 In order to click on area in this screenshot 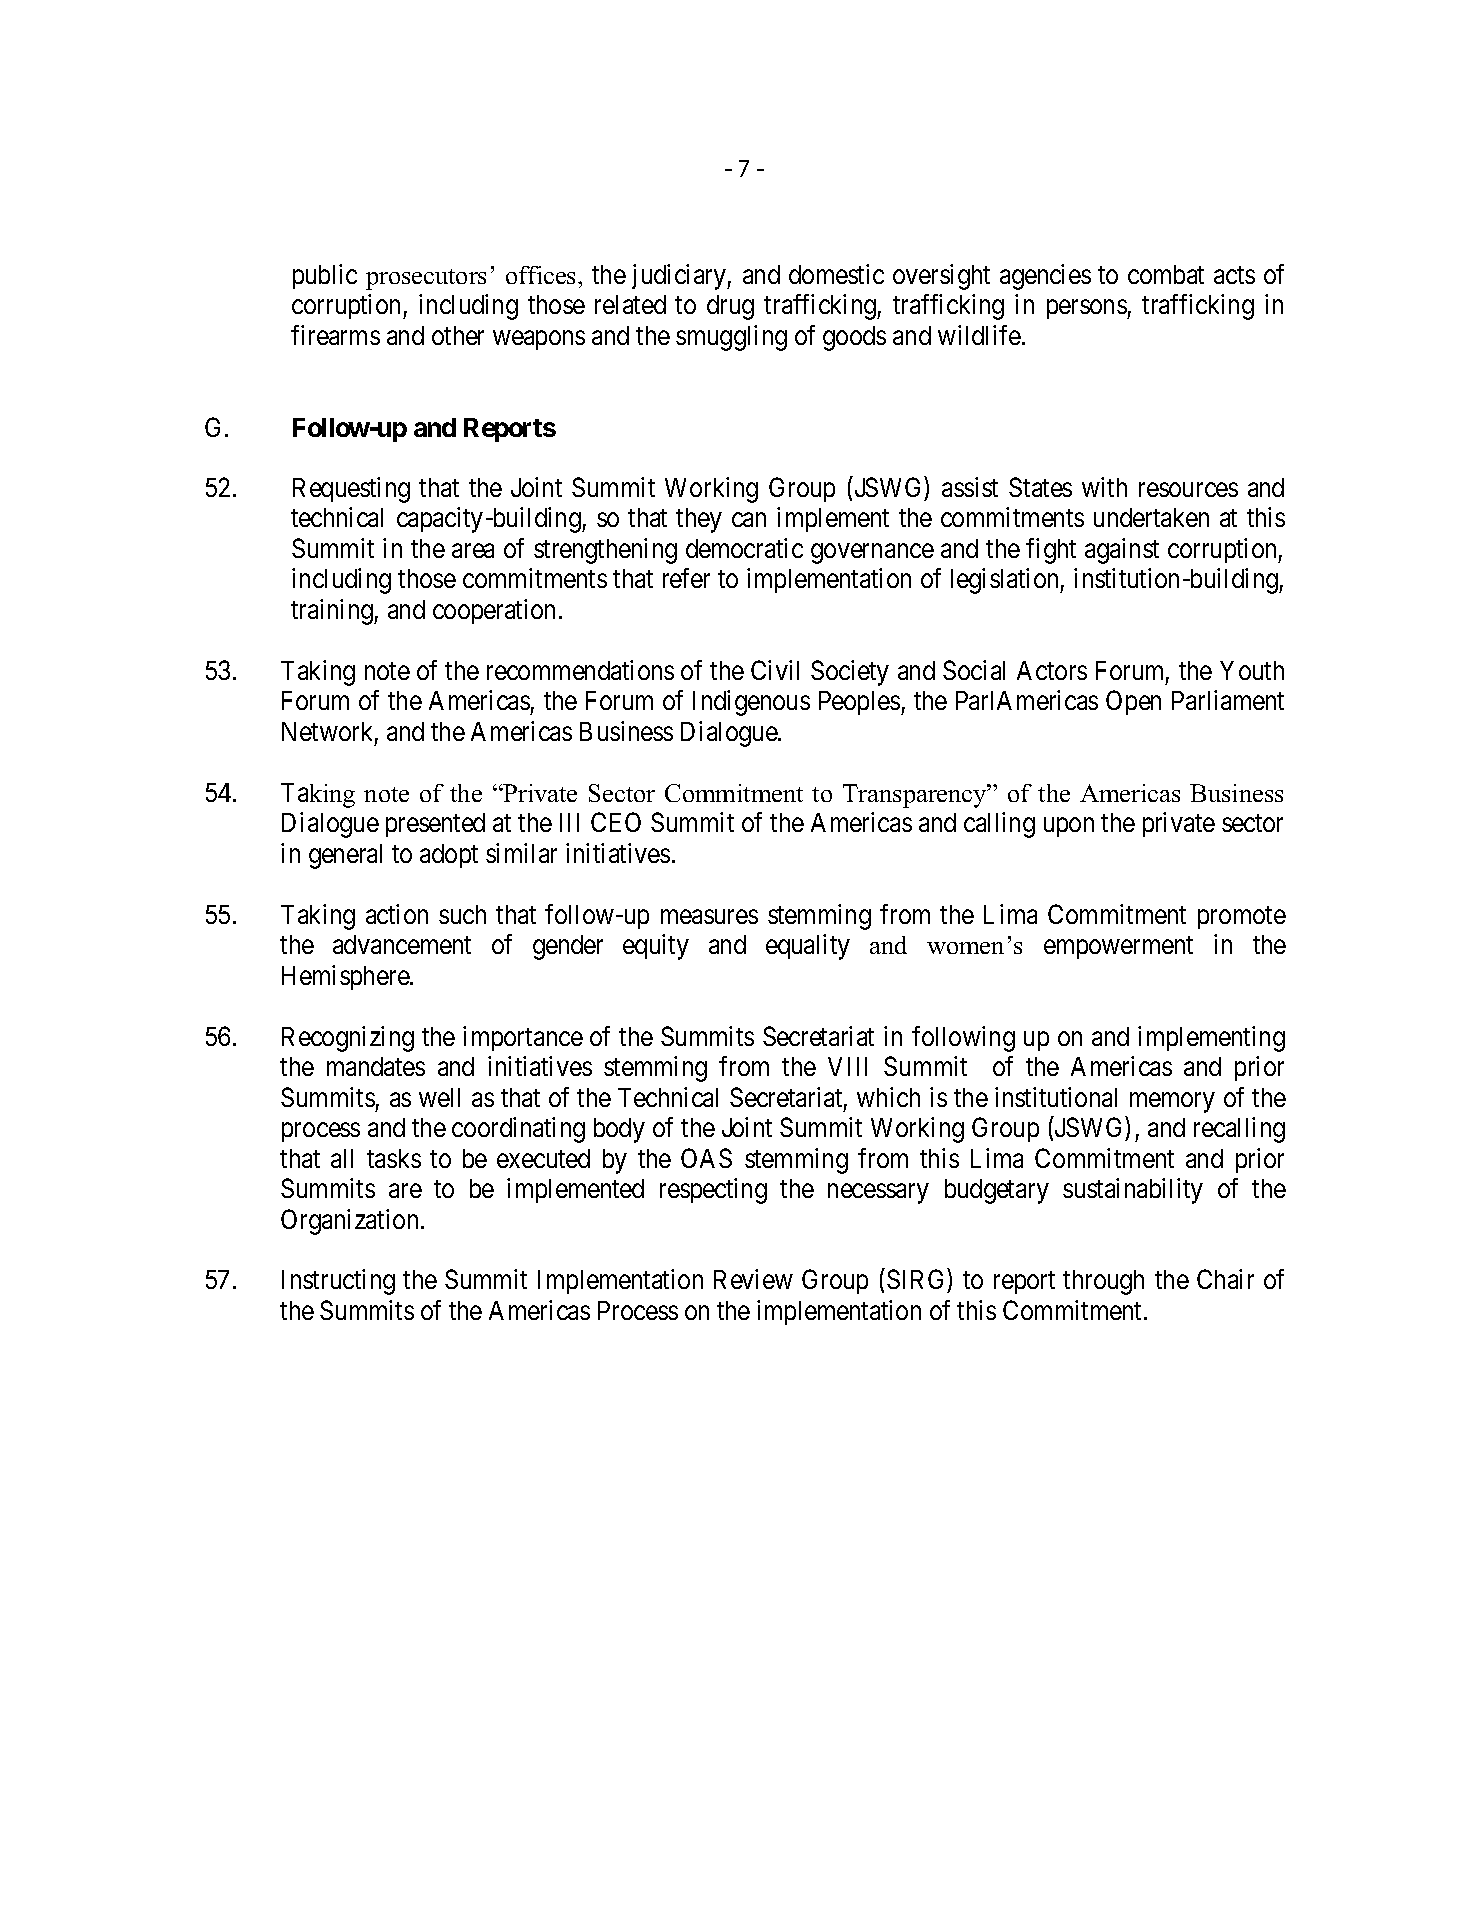, I will do `click(473, 551)`.
